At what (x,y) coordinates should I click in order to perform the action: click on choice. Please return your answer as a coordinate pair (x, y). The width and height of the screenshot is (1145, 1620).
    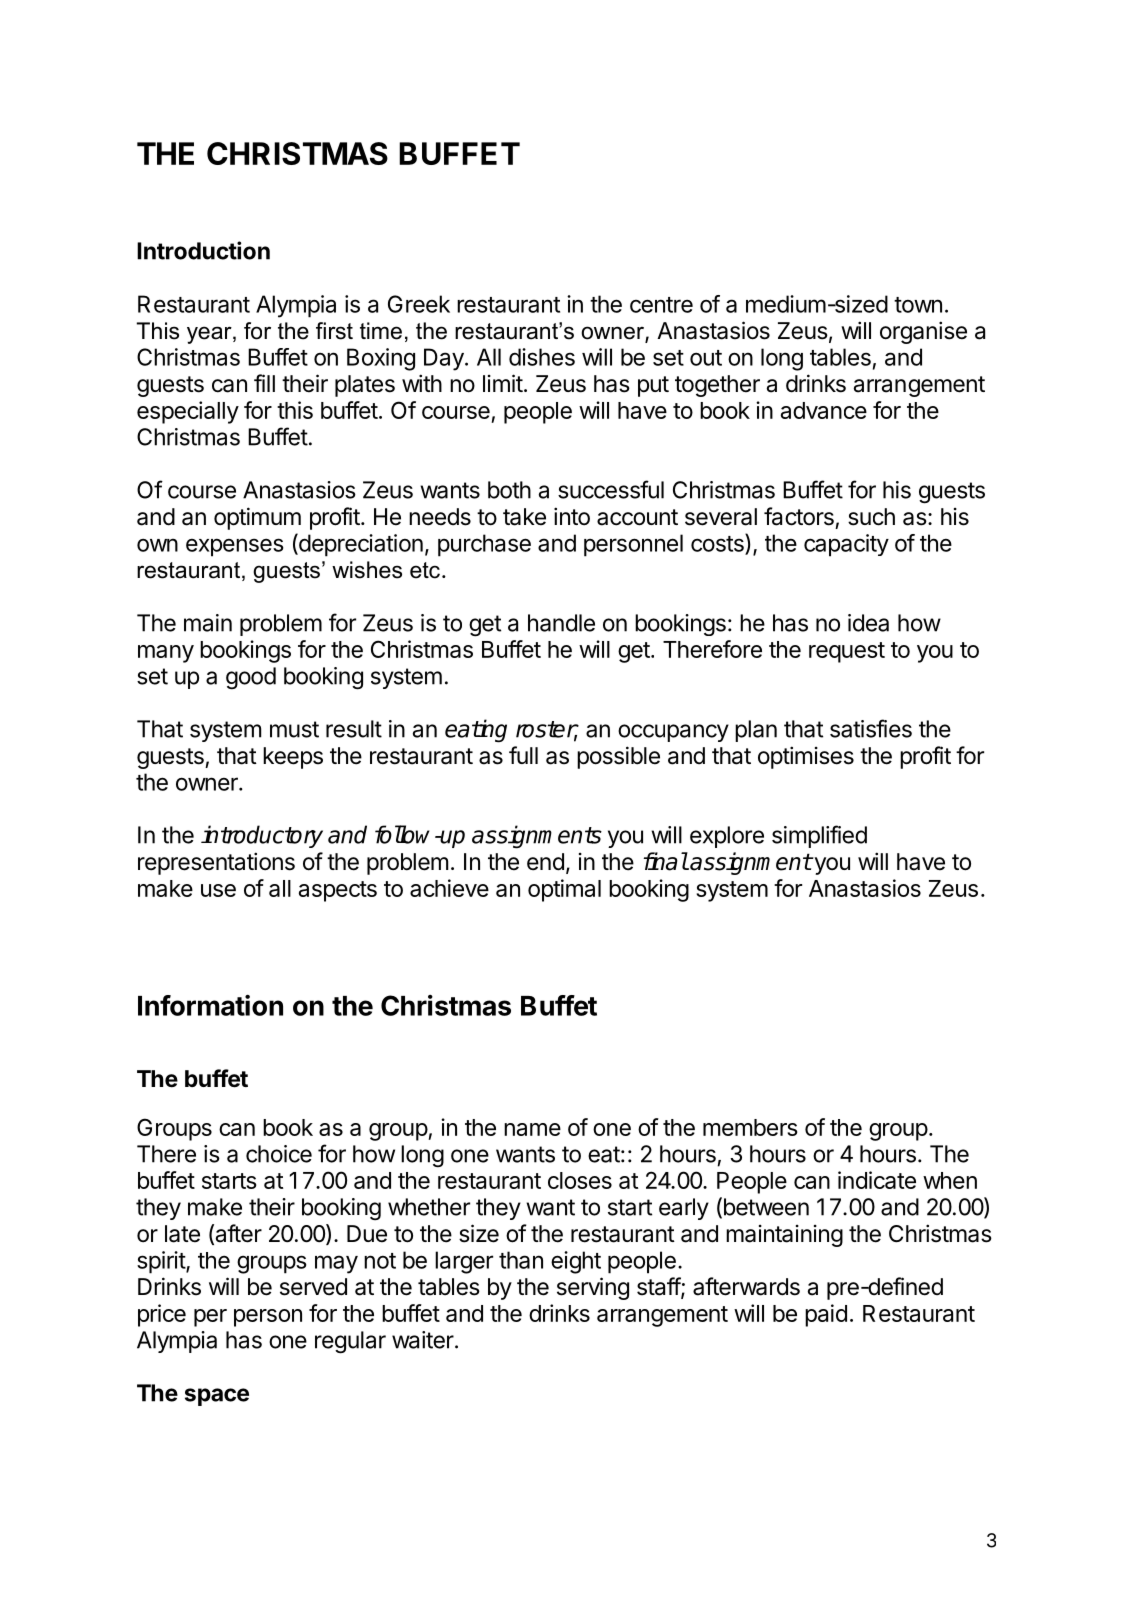
    Looking at the image, I should click on (279, 1154).
